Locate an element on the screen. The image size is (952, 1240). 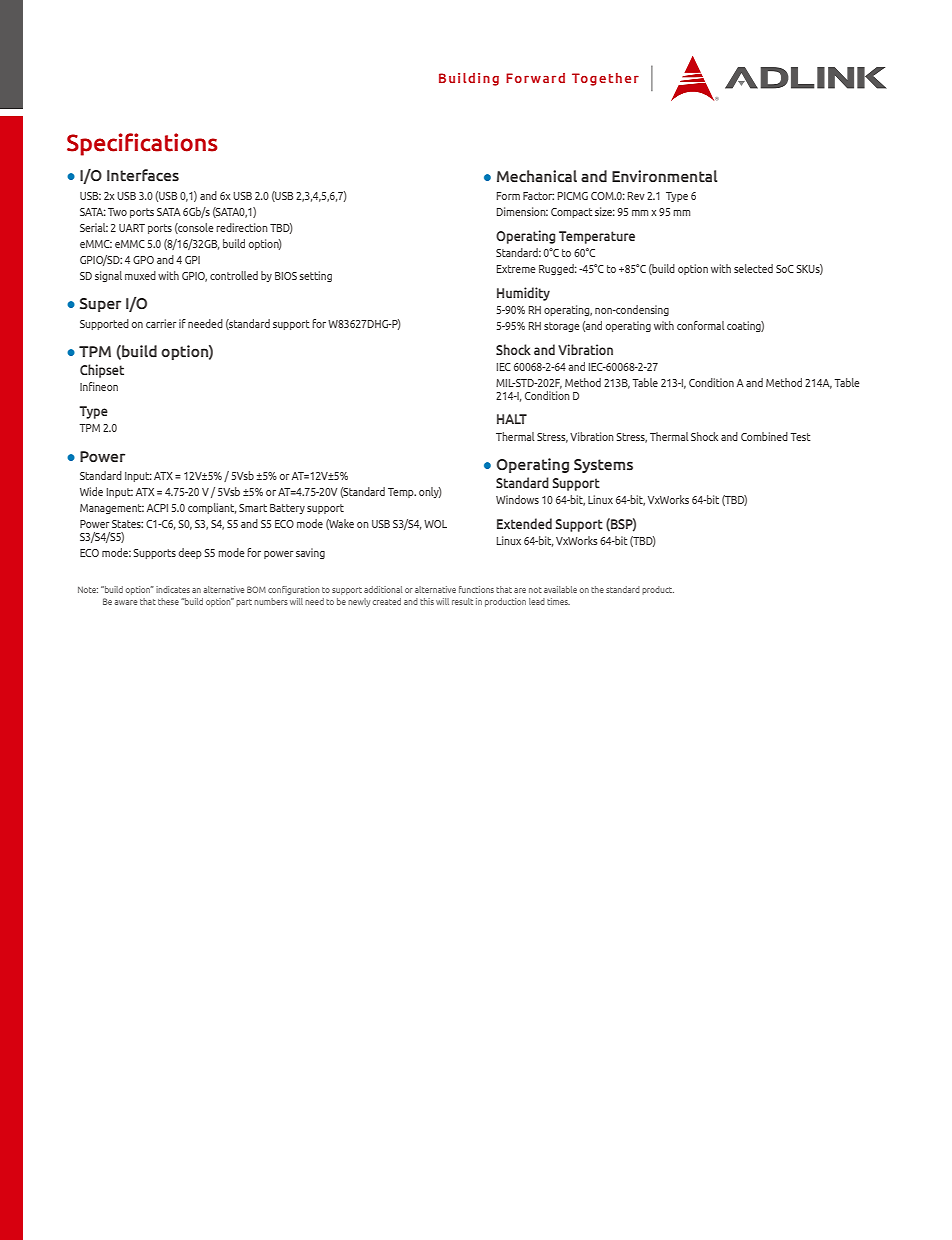
Chipset is located at coordinates (102, 371).
